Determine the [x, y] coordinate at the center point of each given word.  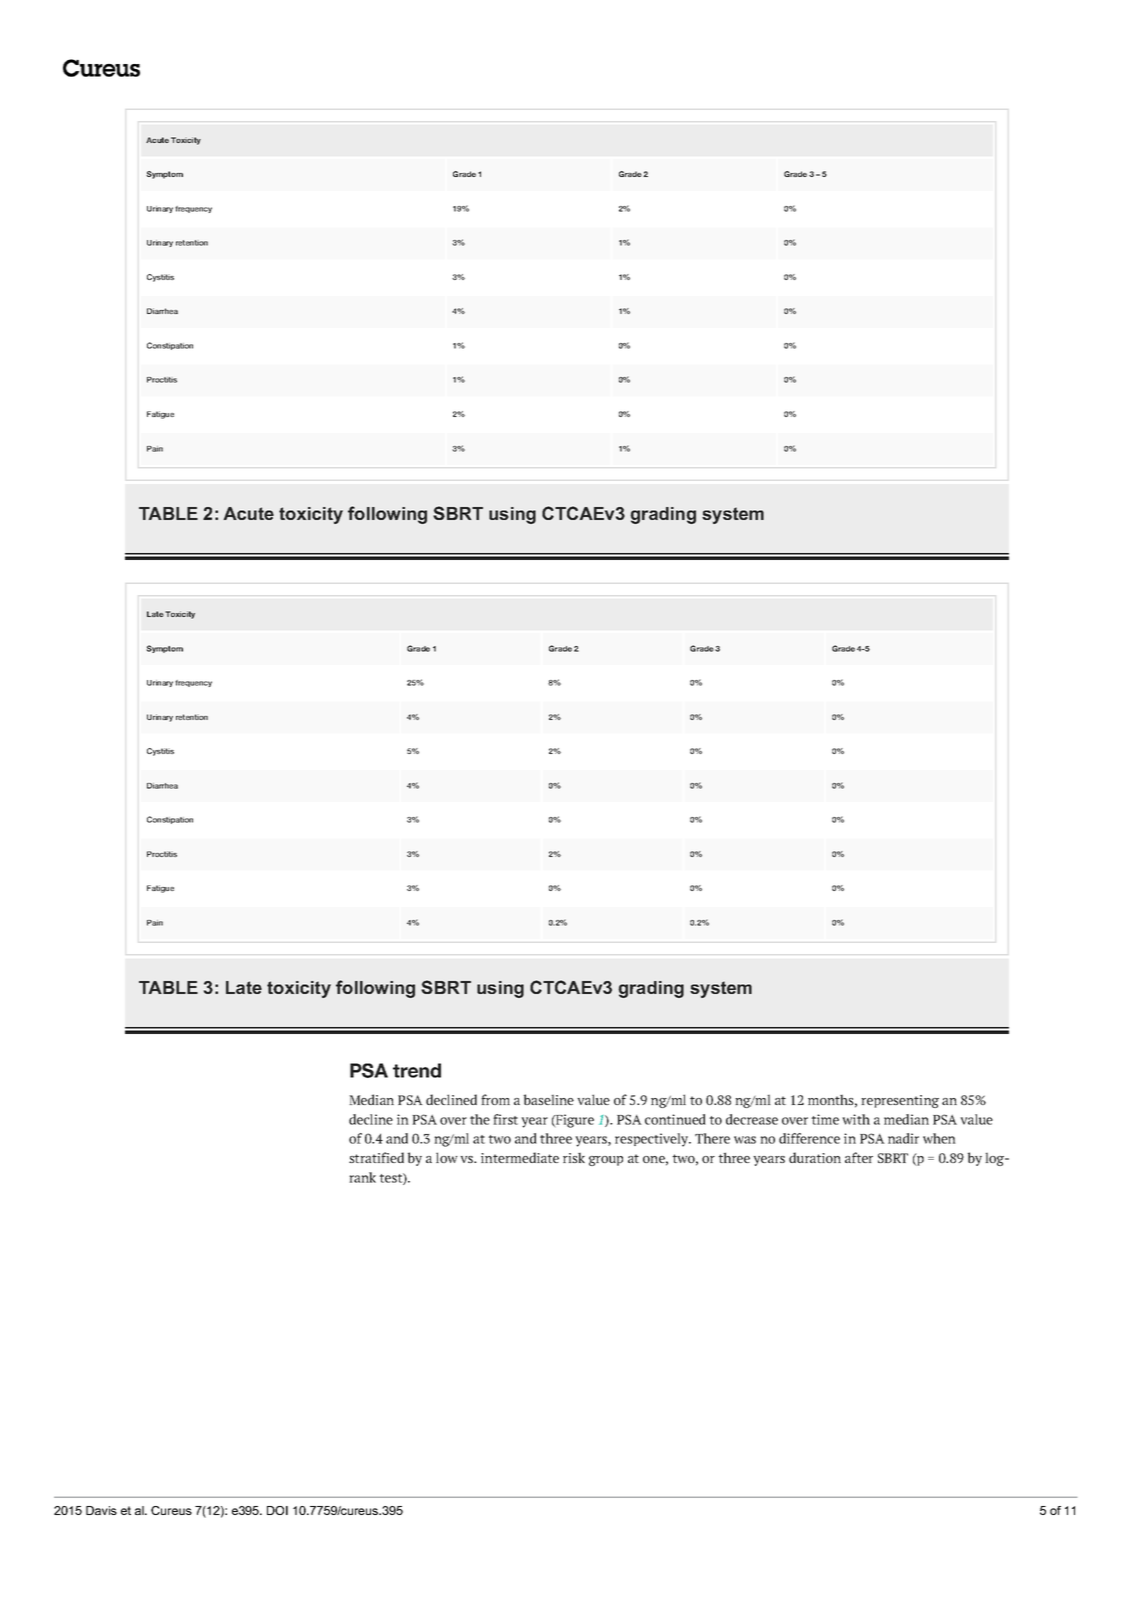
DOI [277, 1510]
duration [815, 1157]
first [505, 1119]
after [859, 1157]
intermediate [520, 1157]
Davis [101, 1510]
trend [417, 1070]
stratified [376, 1157]
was [745, 1140]
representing [900, 1101]
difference [809, 1138]
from [495, 1099]
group [606, 1161]
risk [574, 1157]
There [712, 1138]
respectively [652, 1140]
